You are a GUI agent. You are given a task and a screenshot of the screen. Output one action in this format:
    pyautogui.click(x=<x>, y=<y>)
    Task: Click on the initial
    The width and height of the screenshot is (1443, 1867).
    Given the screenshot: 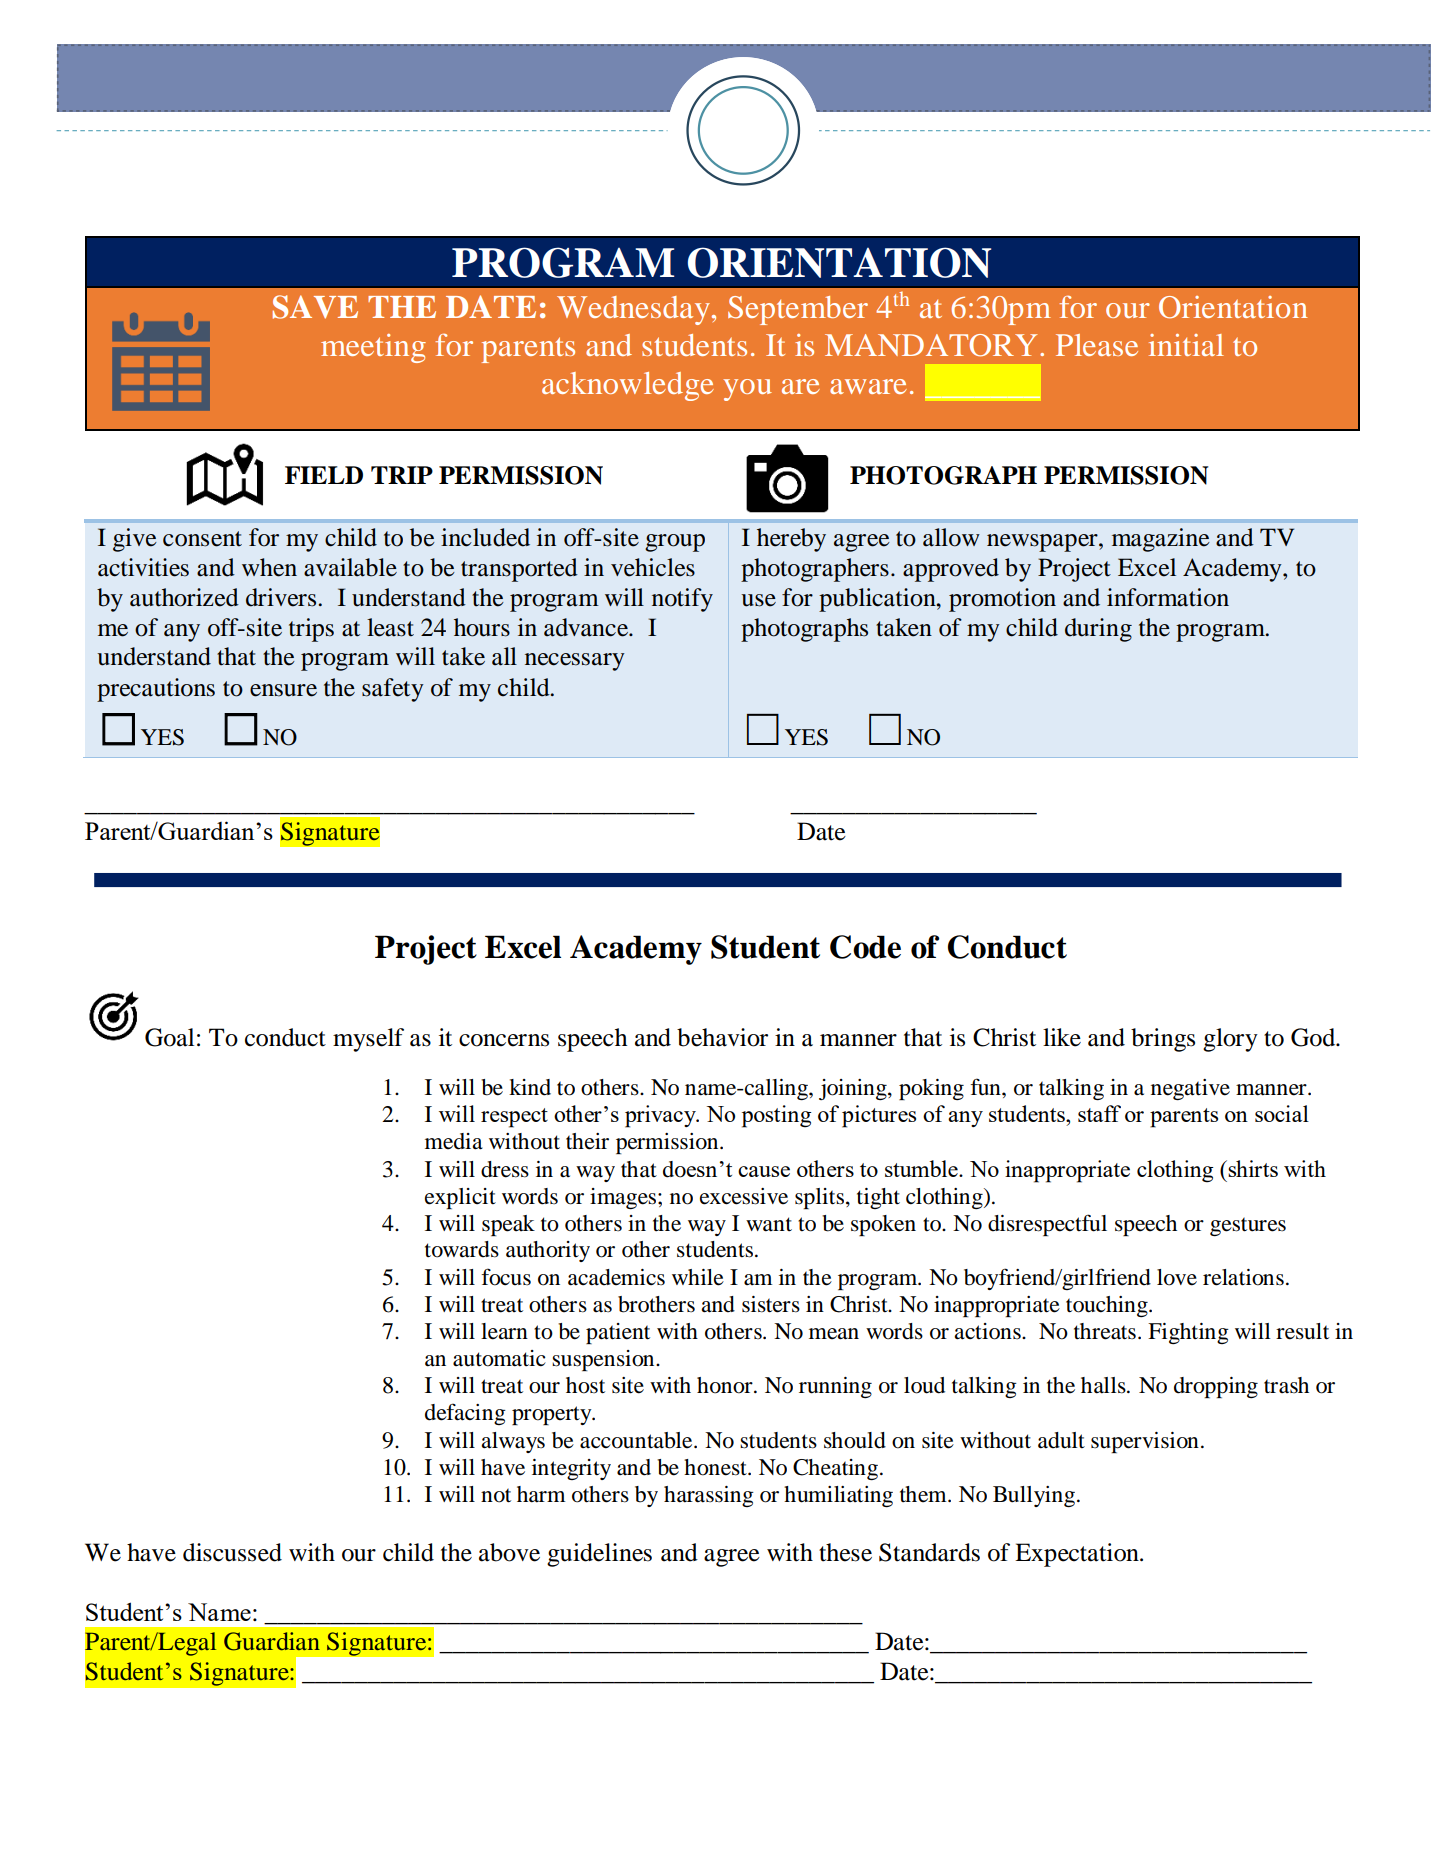 What is the action you would take?
    pyautogui.click(x=1186, y=345)
